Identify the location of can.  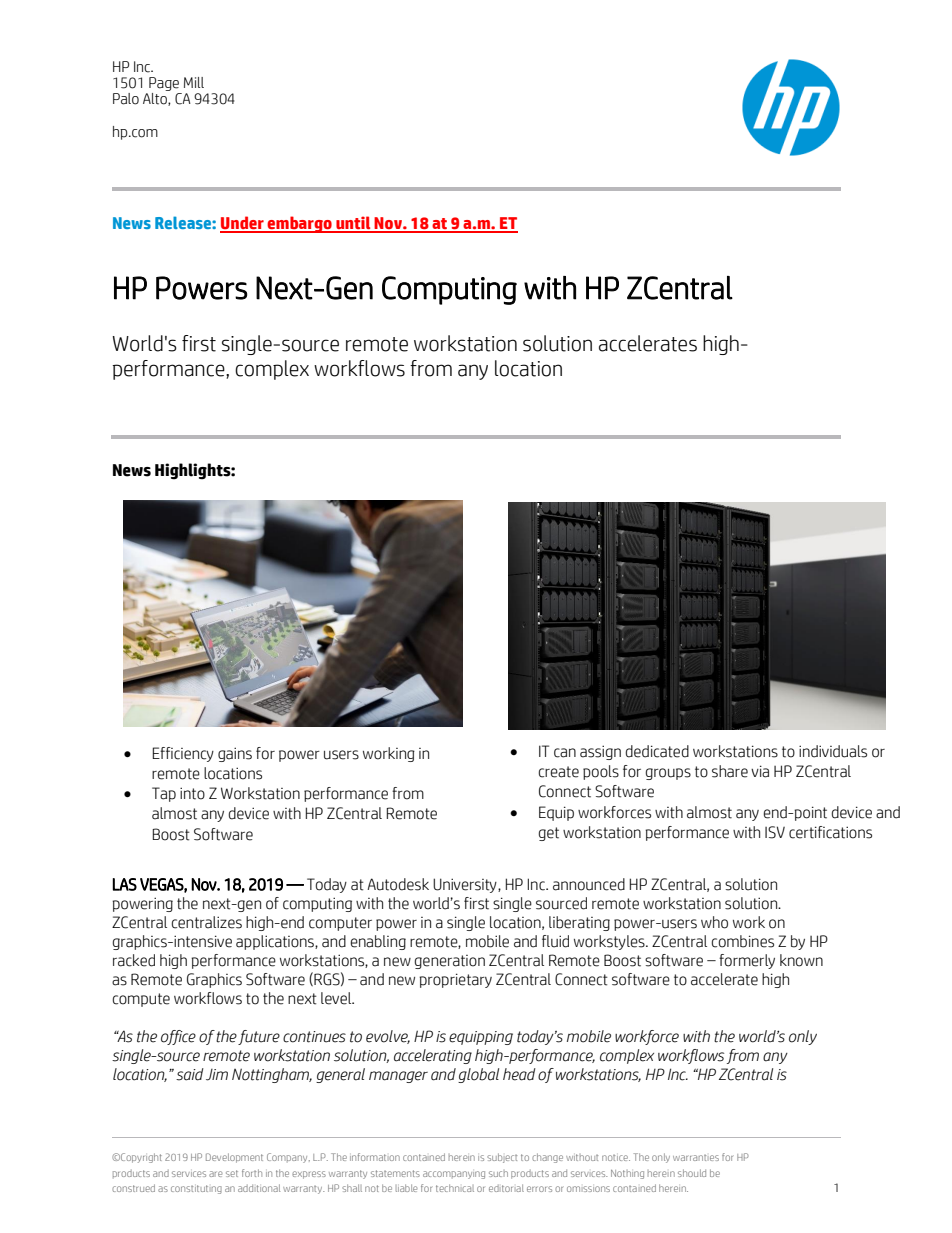
(565, 753).
